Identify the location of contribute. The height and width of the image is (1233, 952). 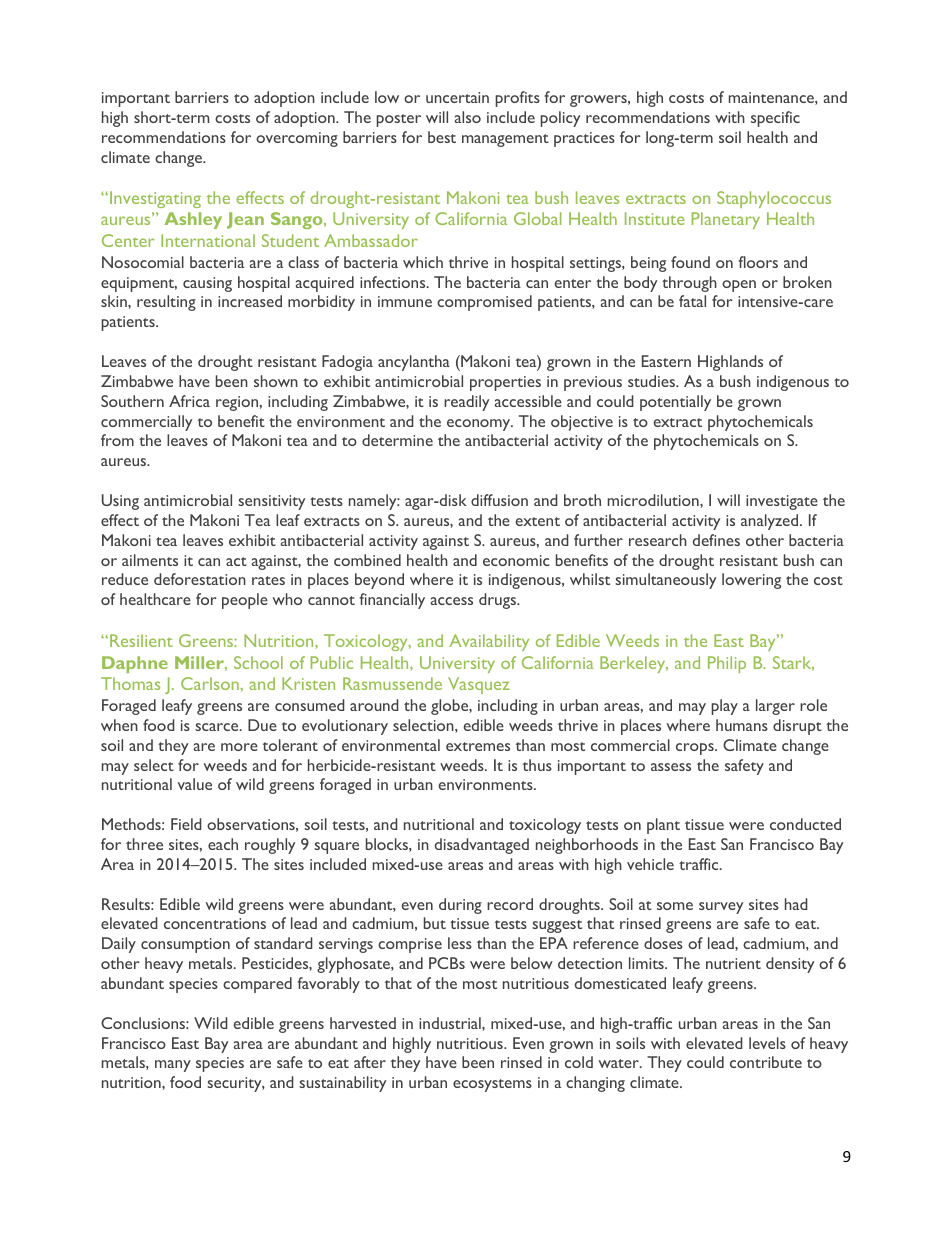
(766, 1062).
